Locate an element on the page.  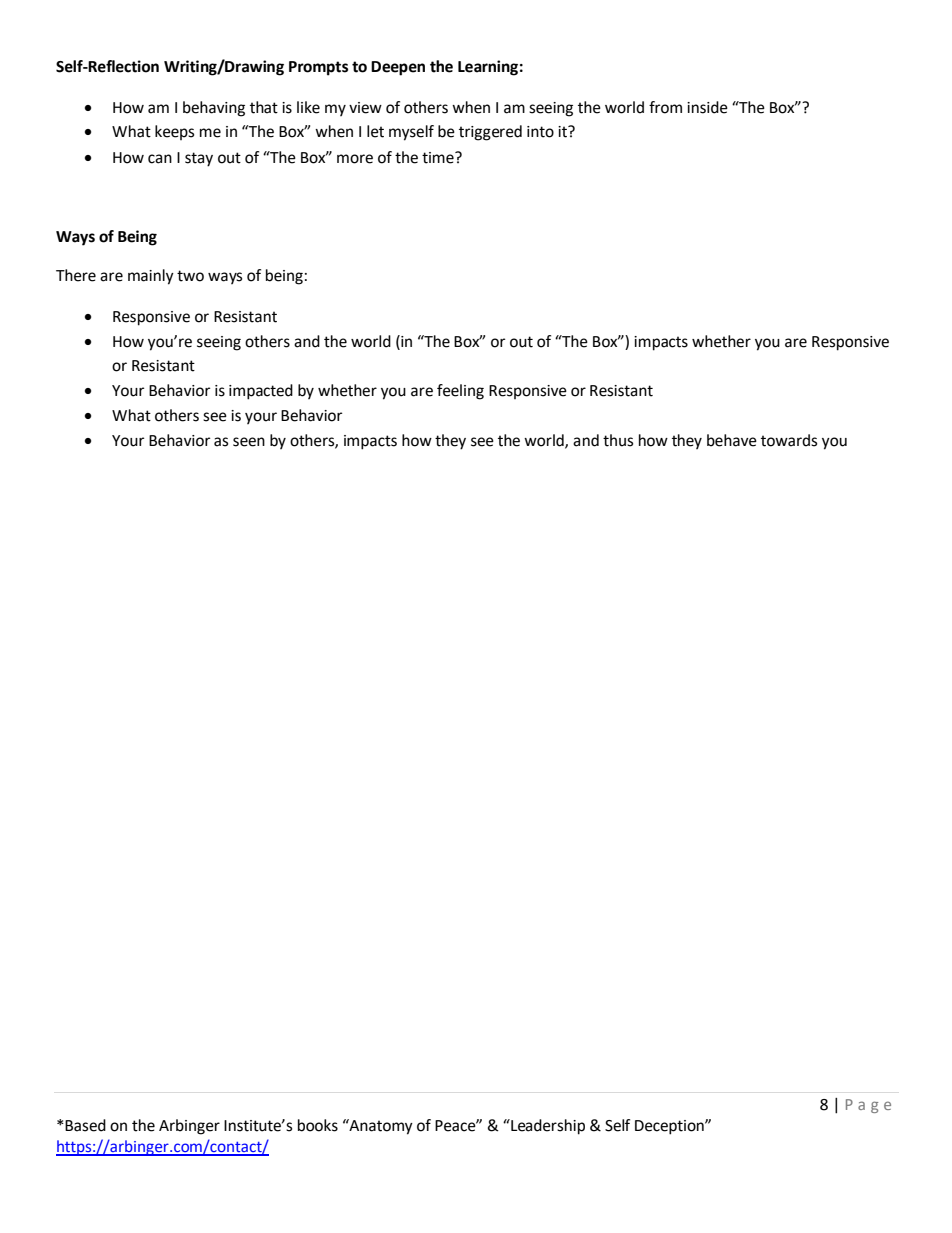
seen is located at coordinates (249, 442).
